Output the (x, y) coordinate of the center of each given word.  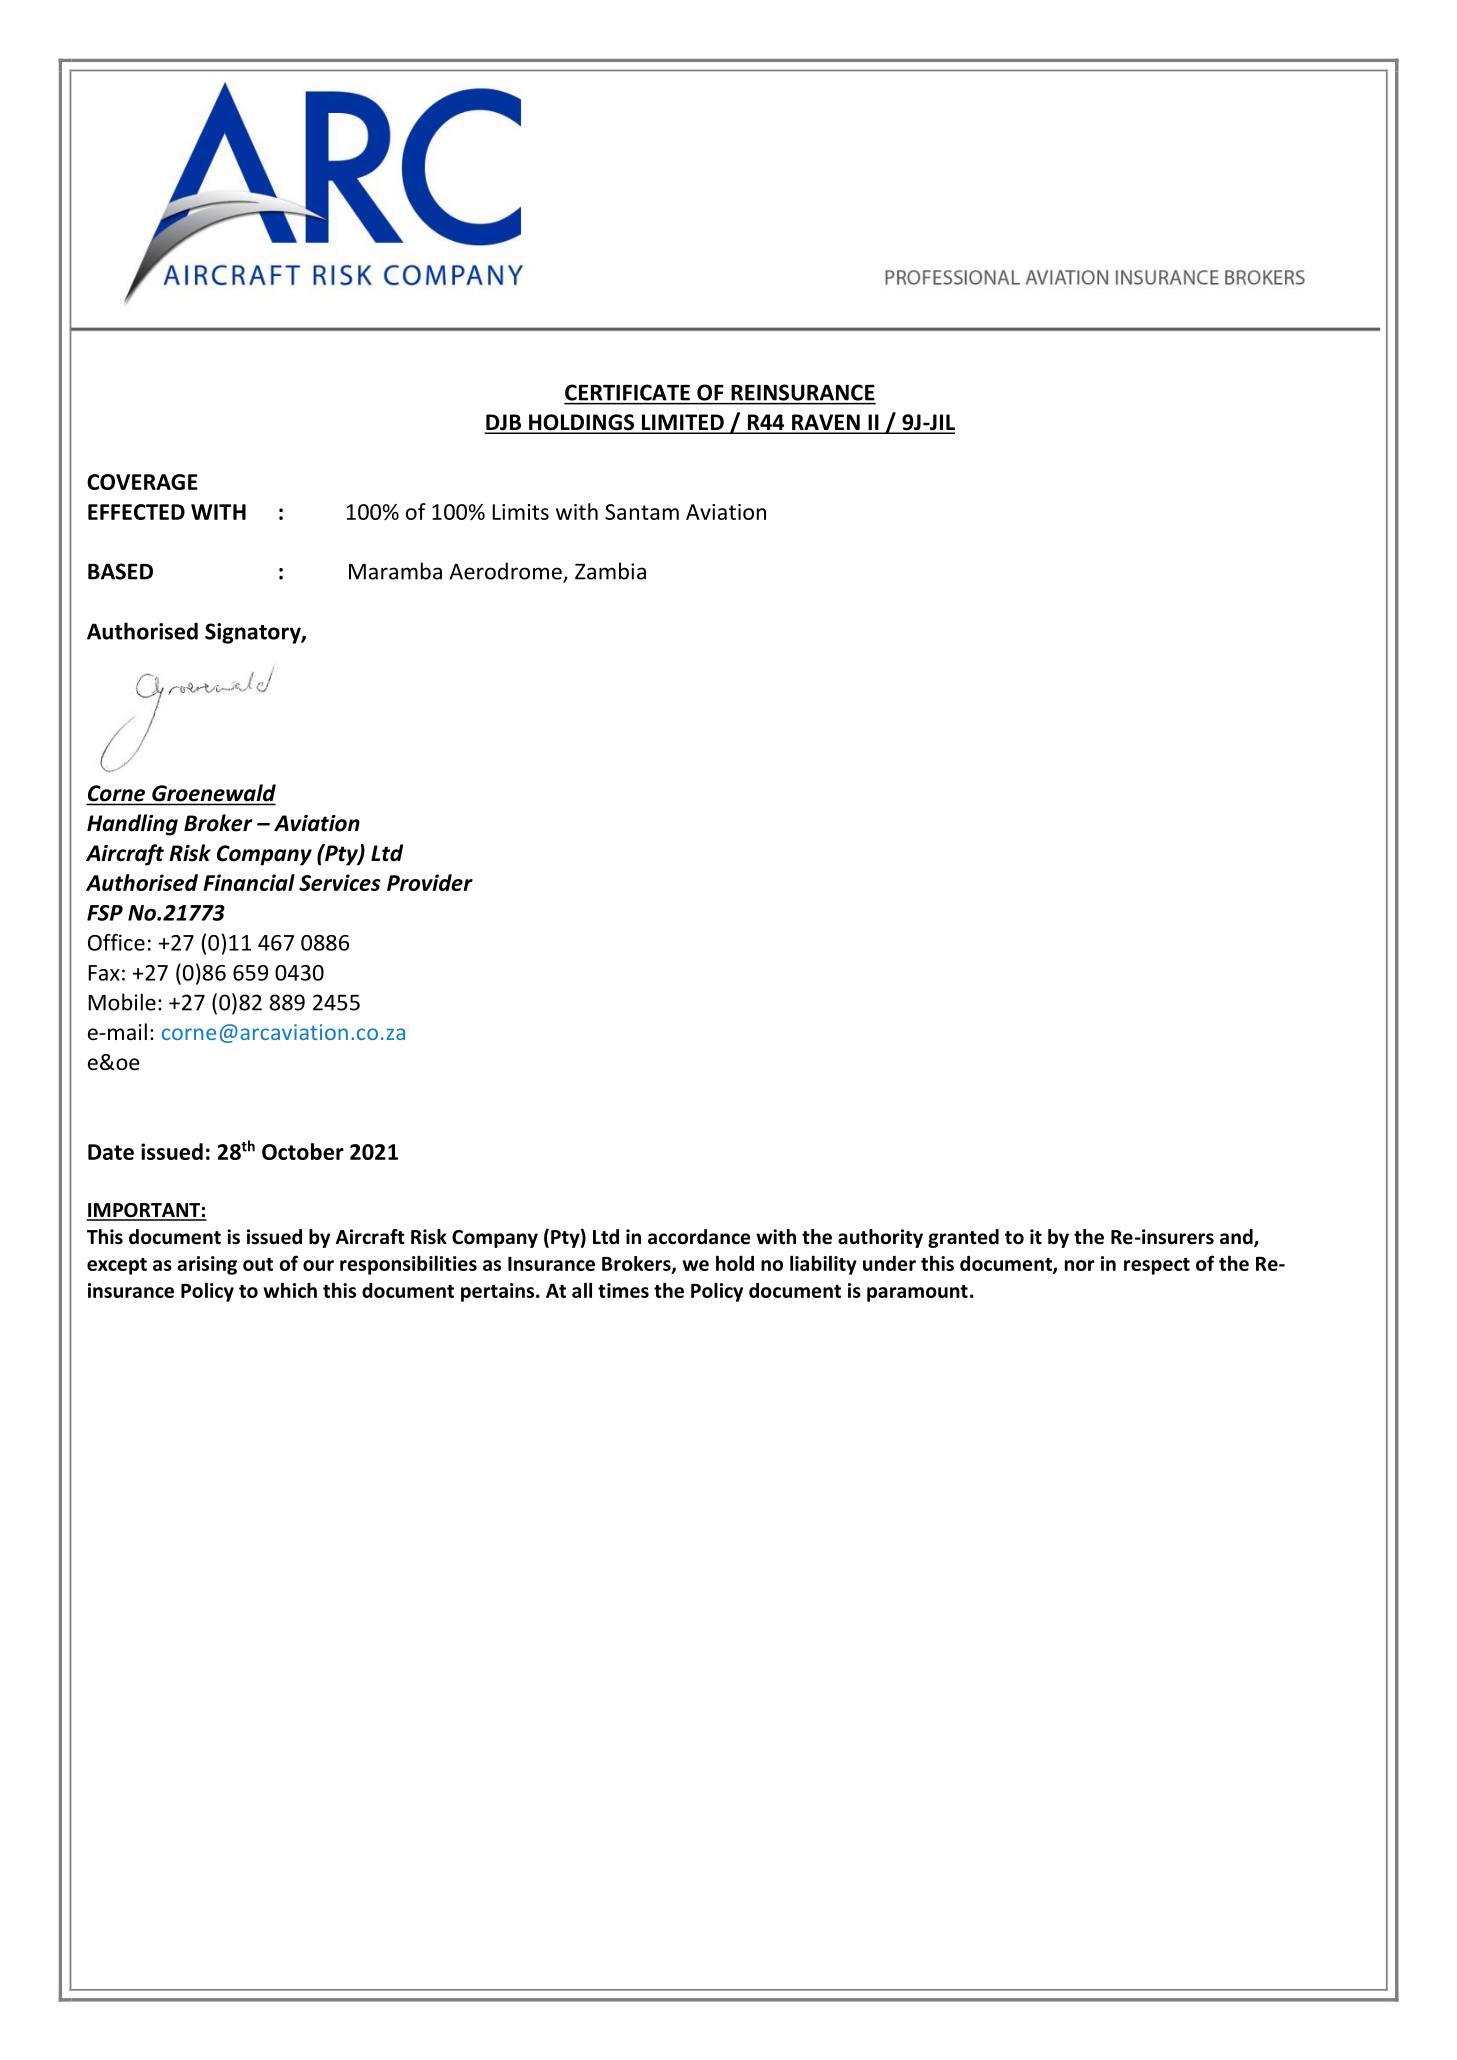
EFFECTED (136, 512)
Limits (520, 512)
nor (1080, 1265)
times (623, 1290)
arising (207, 1265)
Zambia (610, 571)
